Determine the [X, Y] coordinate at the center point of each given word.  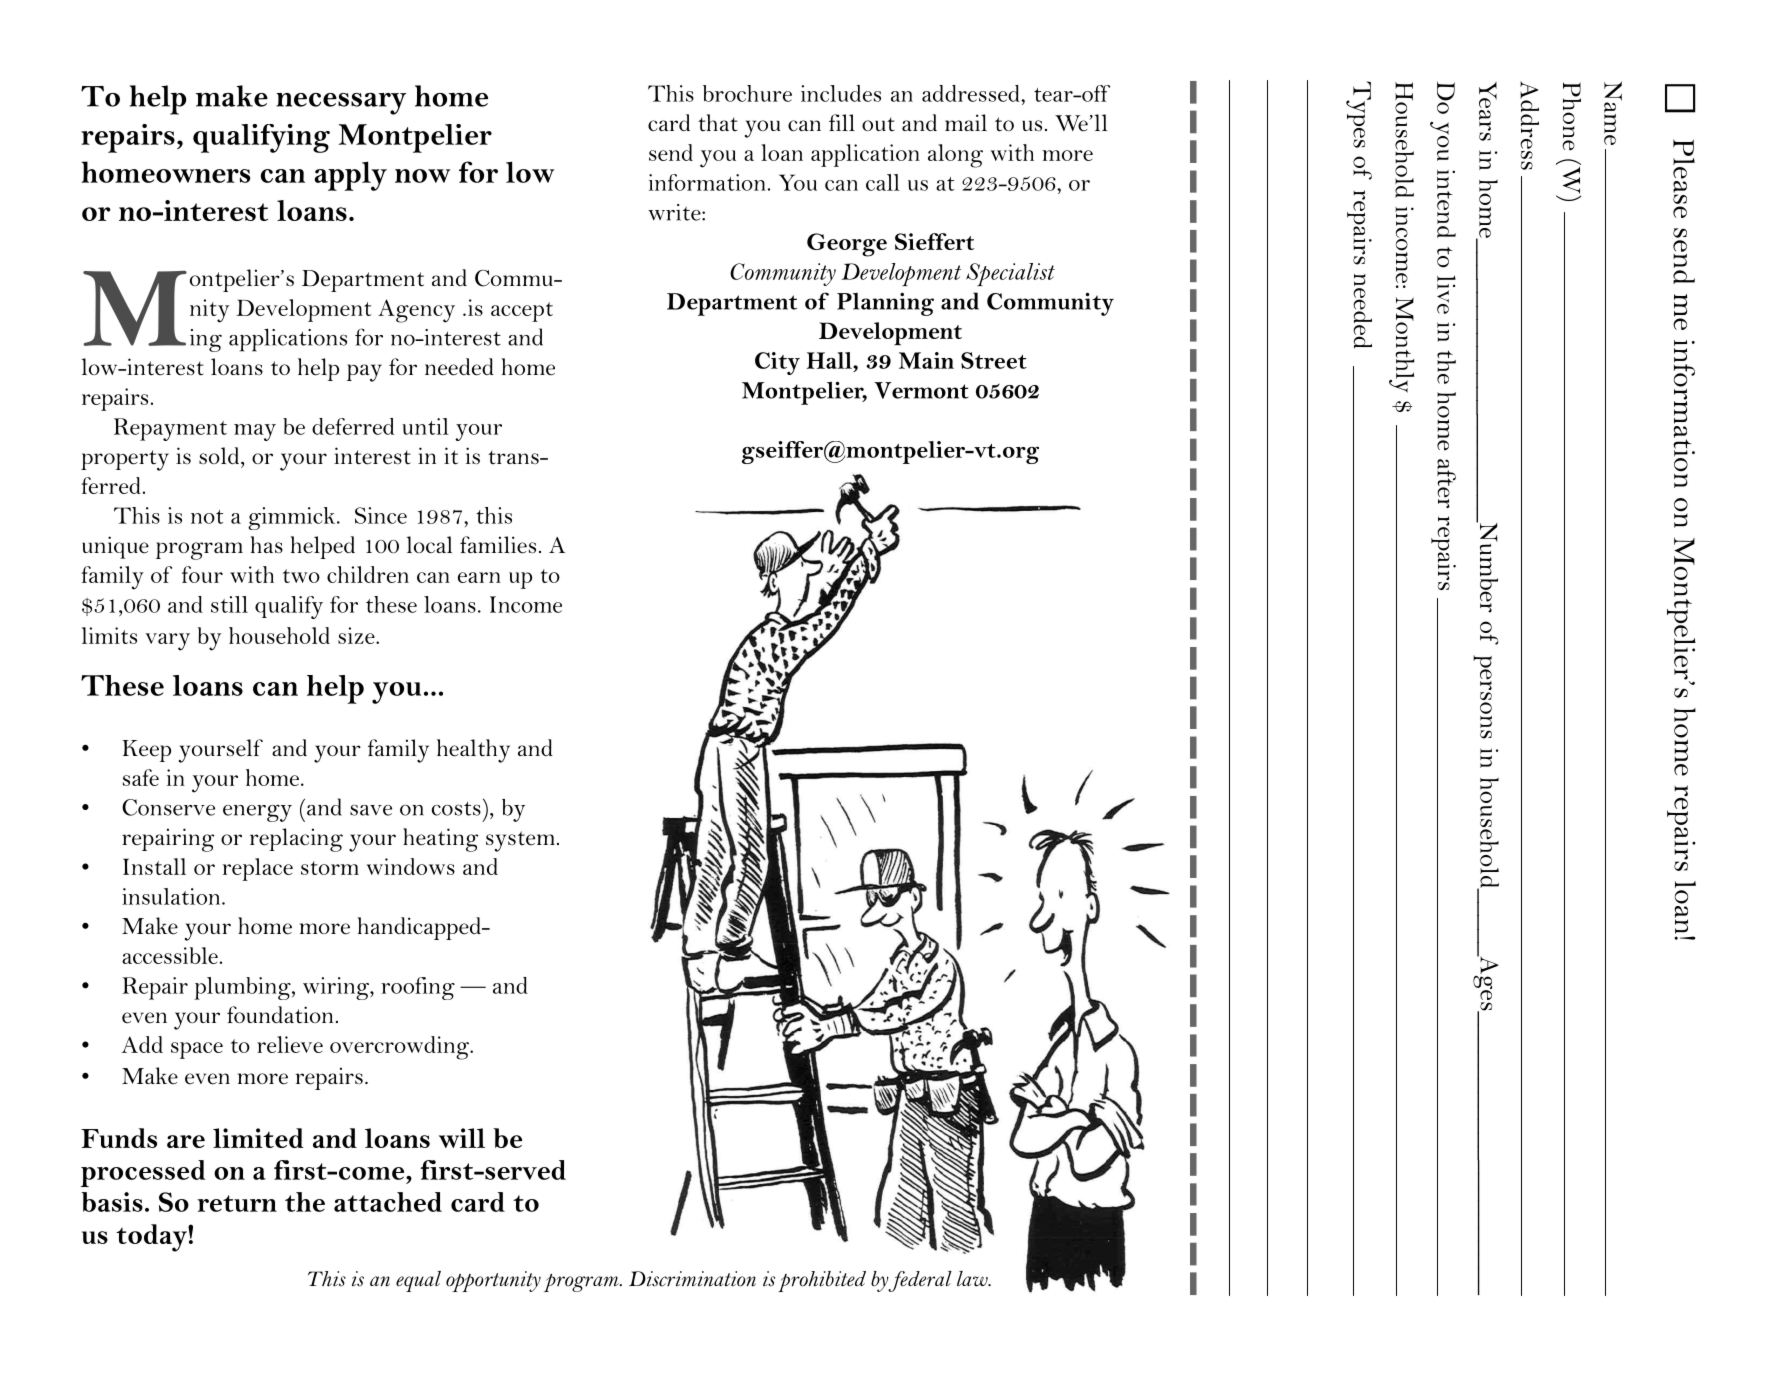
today [152, 1238]
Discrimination [692, 1279]
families [498, 545]
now [422, 176]
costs [456, 808]
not [207, 517]
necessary [341, 104]
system [520, 841]
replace [258, 869]
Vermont [921, 390]
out [878, 124]
